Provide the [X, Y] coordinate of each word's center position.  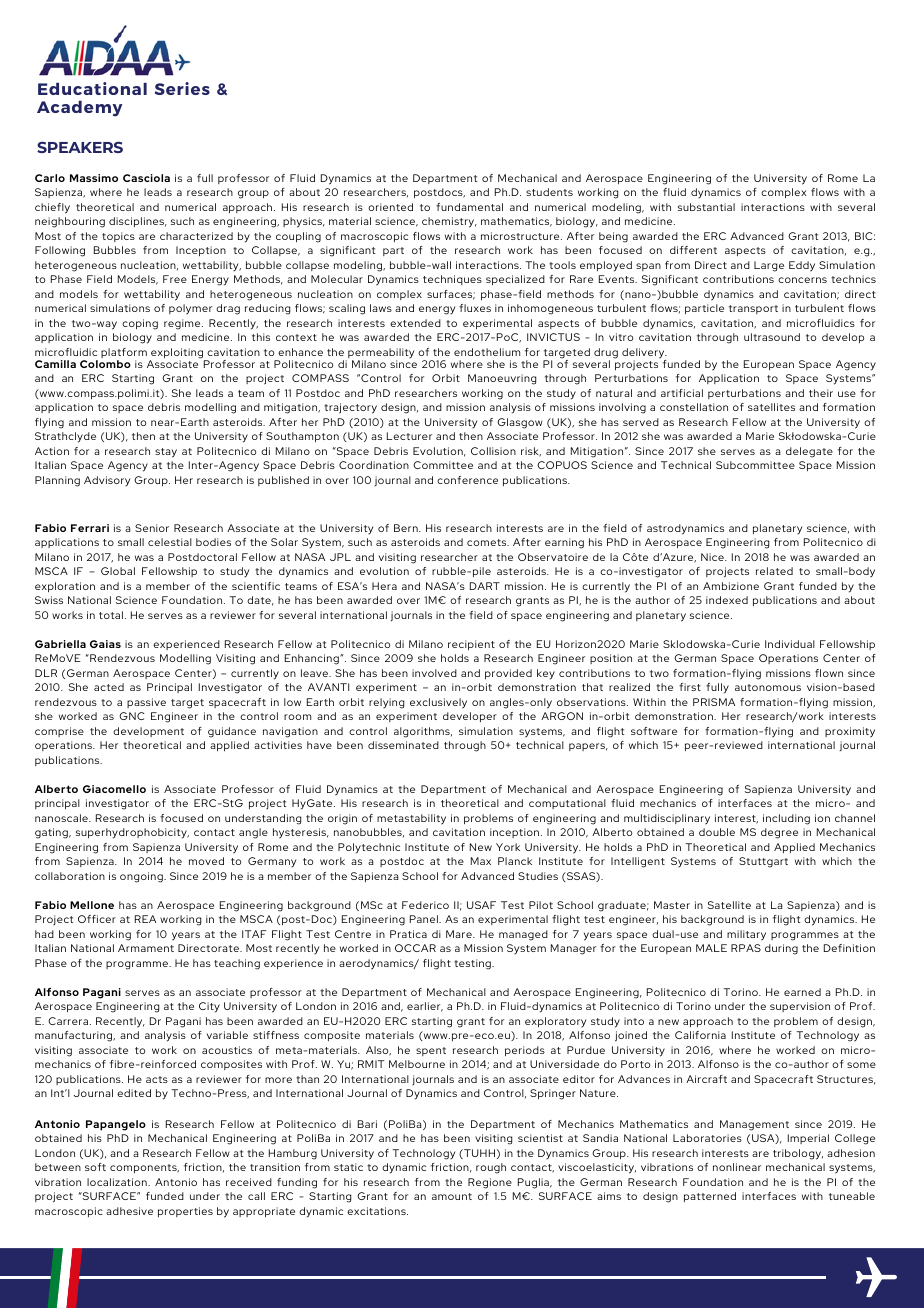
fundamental [469, 207]
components [144, 1168]
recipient [471, 645]
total [111, 615]
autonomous [768, 687]
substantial [706, 207]
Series [182, 88]
